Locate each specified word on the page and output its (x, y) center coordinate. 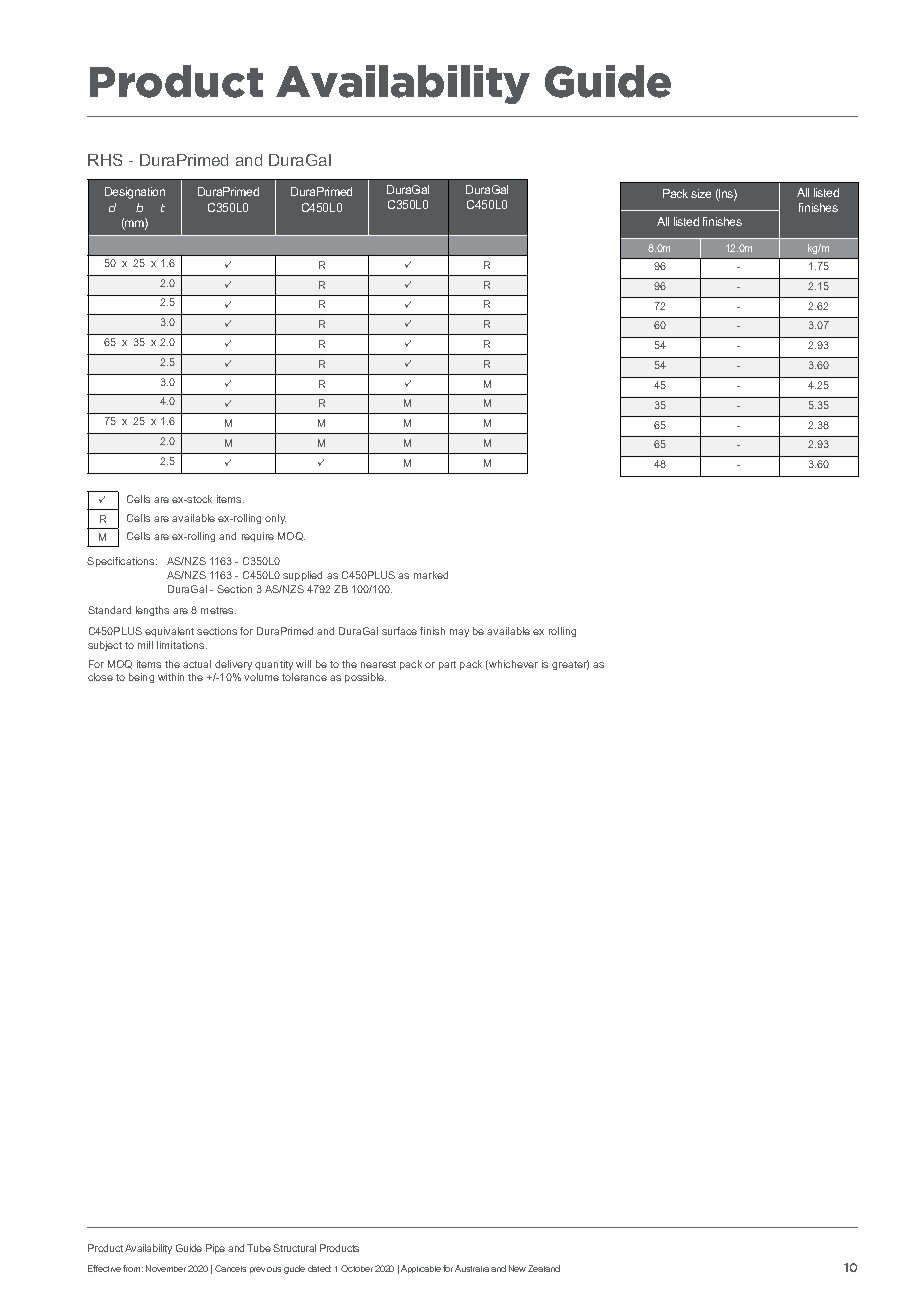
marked (431, 575)
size (701, 193)
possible (365, 678)
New (517, 1268)
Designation (135, 193)
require (258, 537)
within (171, 677)
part (447, 665)
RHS (105, 160)
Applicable (421, 1269)
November (166, 1268)
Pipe (215, 1249)
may (459, 633)
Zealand (544, 1268)
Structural (294, 1248)
